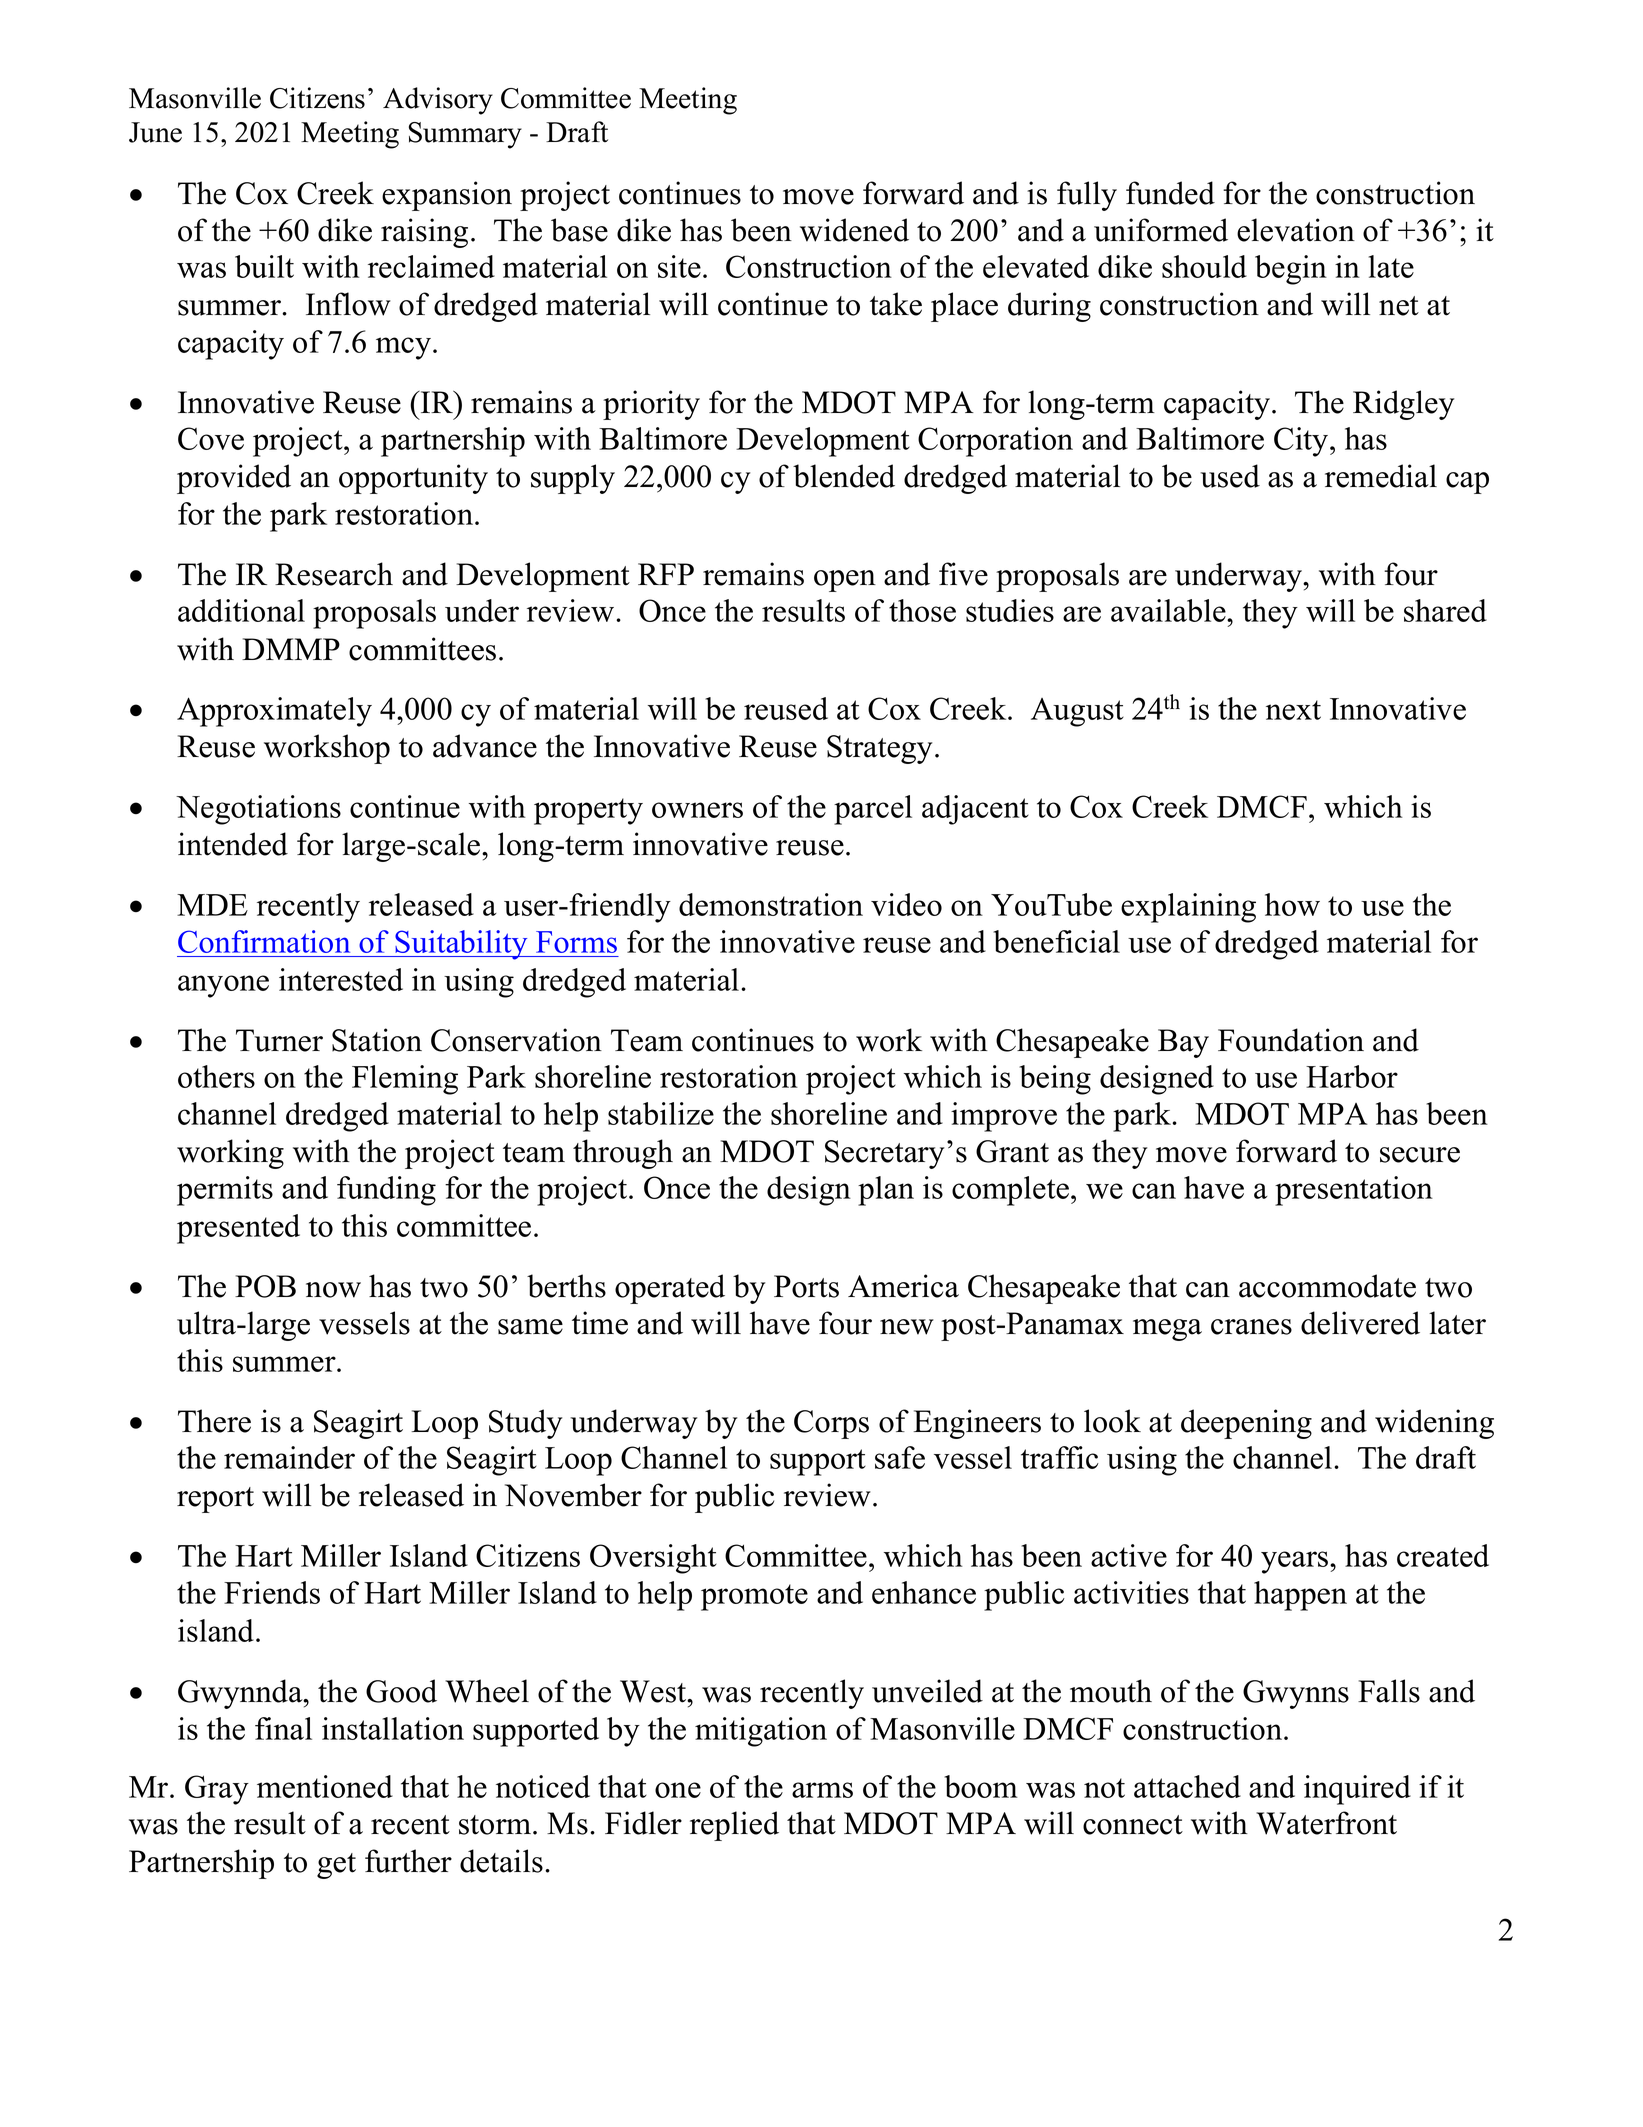 The height and width of the screenshot is (2127, 1643). Describe the element at coordinates (1246, 1424) in the screenshot. I see `deepening` at that location.
